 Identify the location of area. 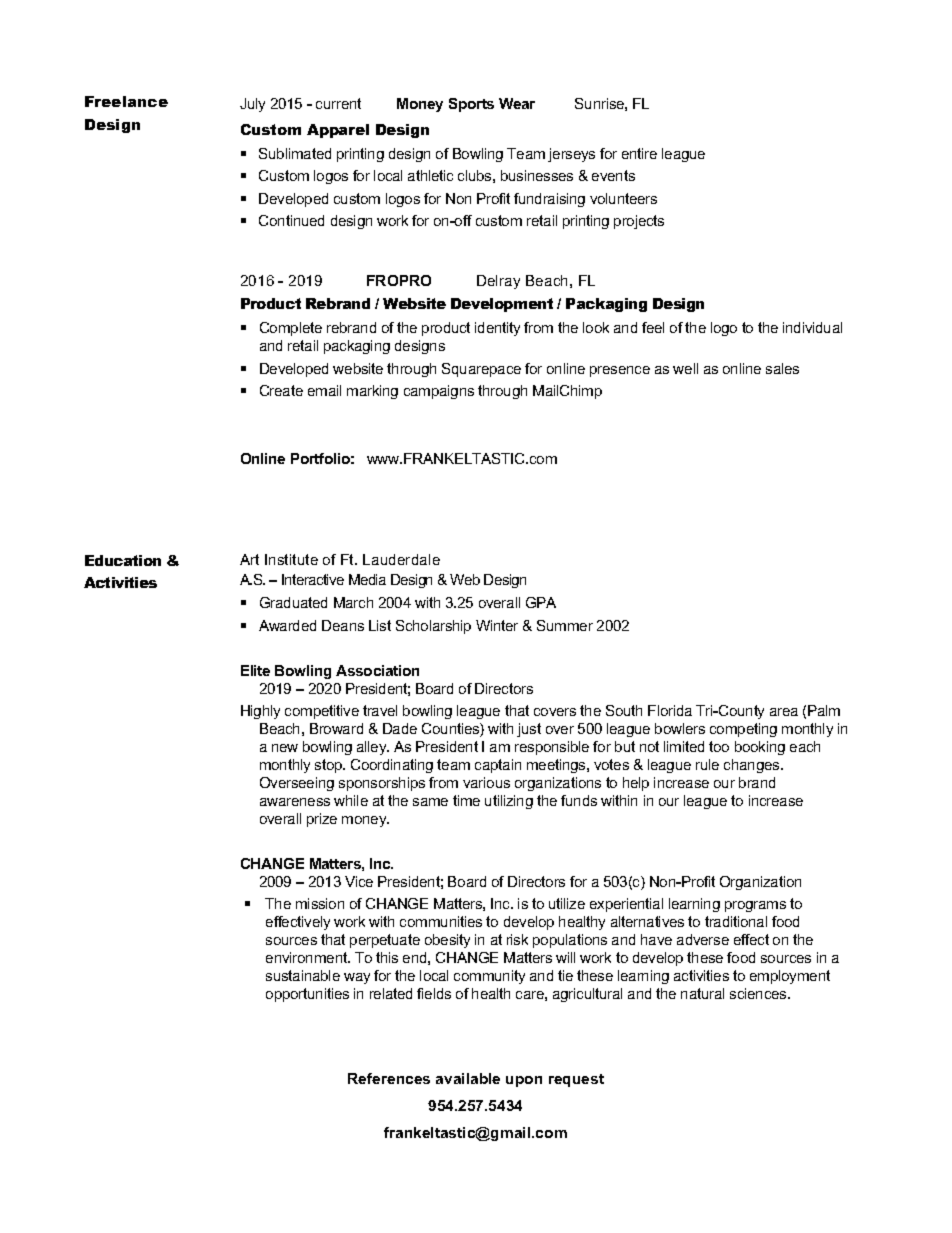
(784, 712).
